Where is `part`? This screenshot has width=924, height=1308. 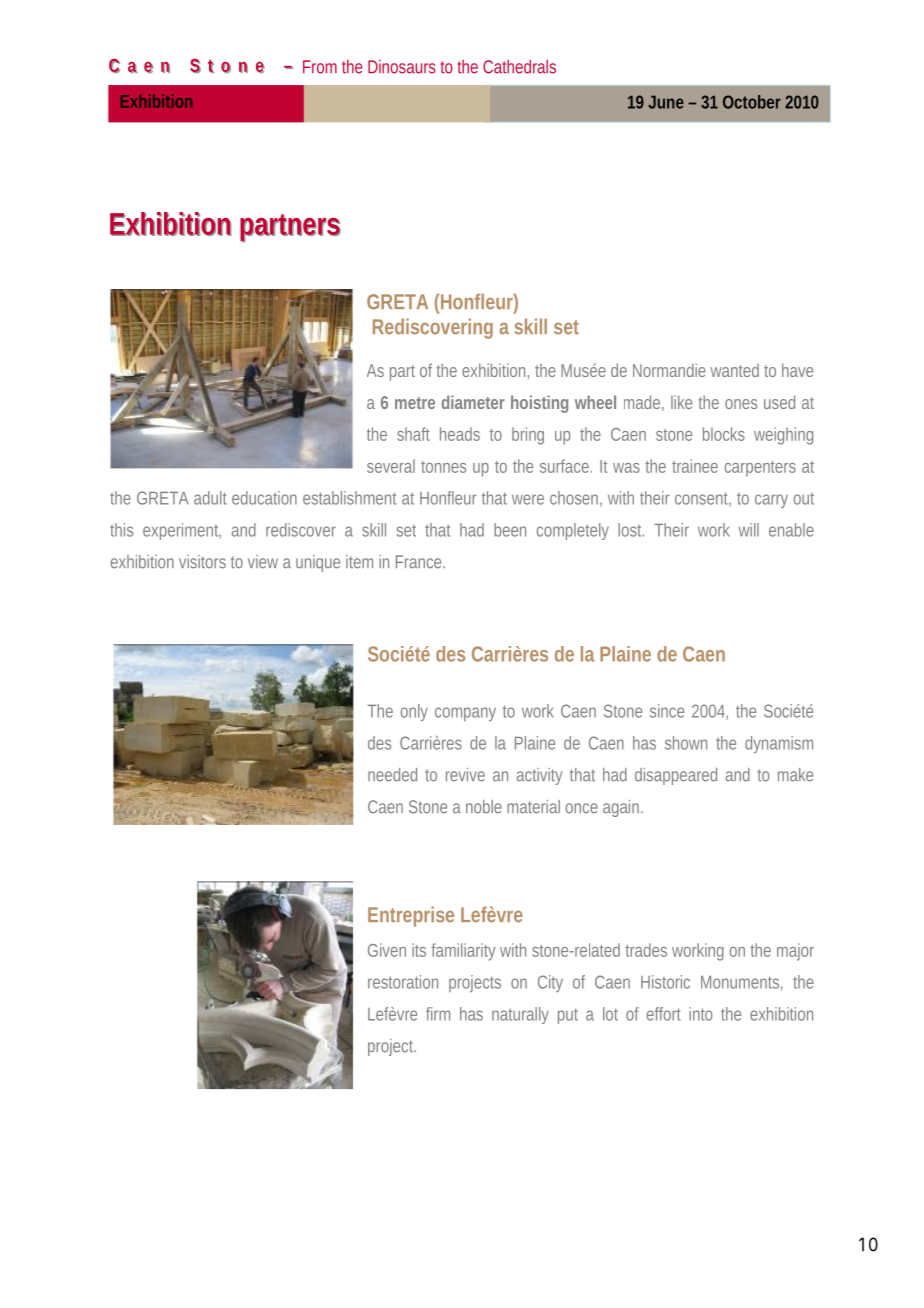 part is located at coordinates (402, 373).
